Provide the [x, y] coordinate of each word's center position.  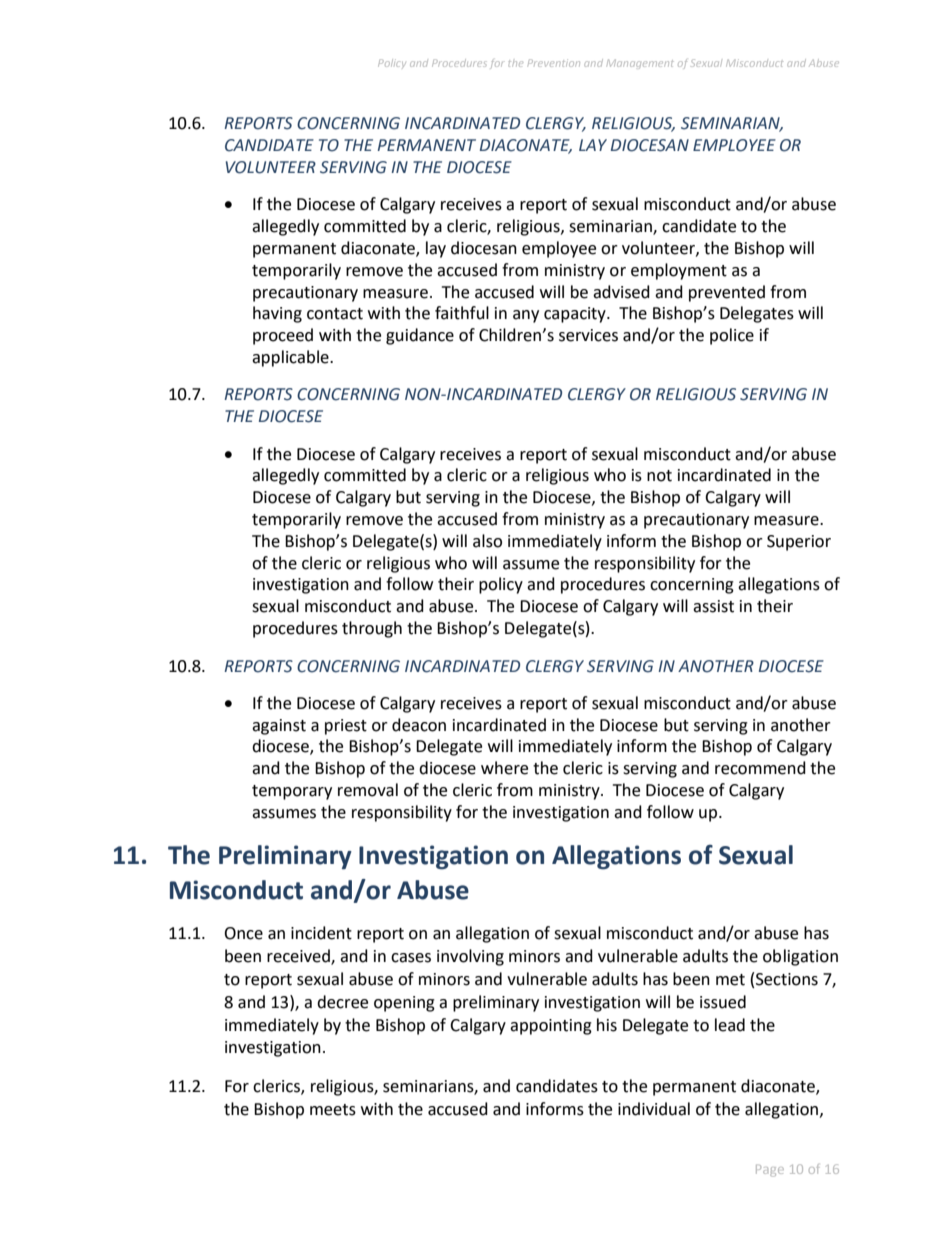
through [372, 629]
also [487, 541]
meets [333, 1110]
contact [335, 314]
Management [640, 64]
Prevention [554, 63]
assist [713, 606]
